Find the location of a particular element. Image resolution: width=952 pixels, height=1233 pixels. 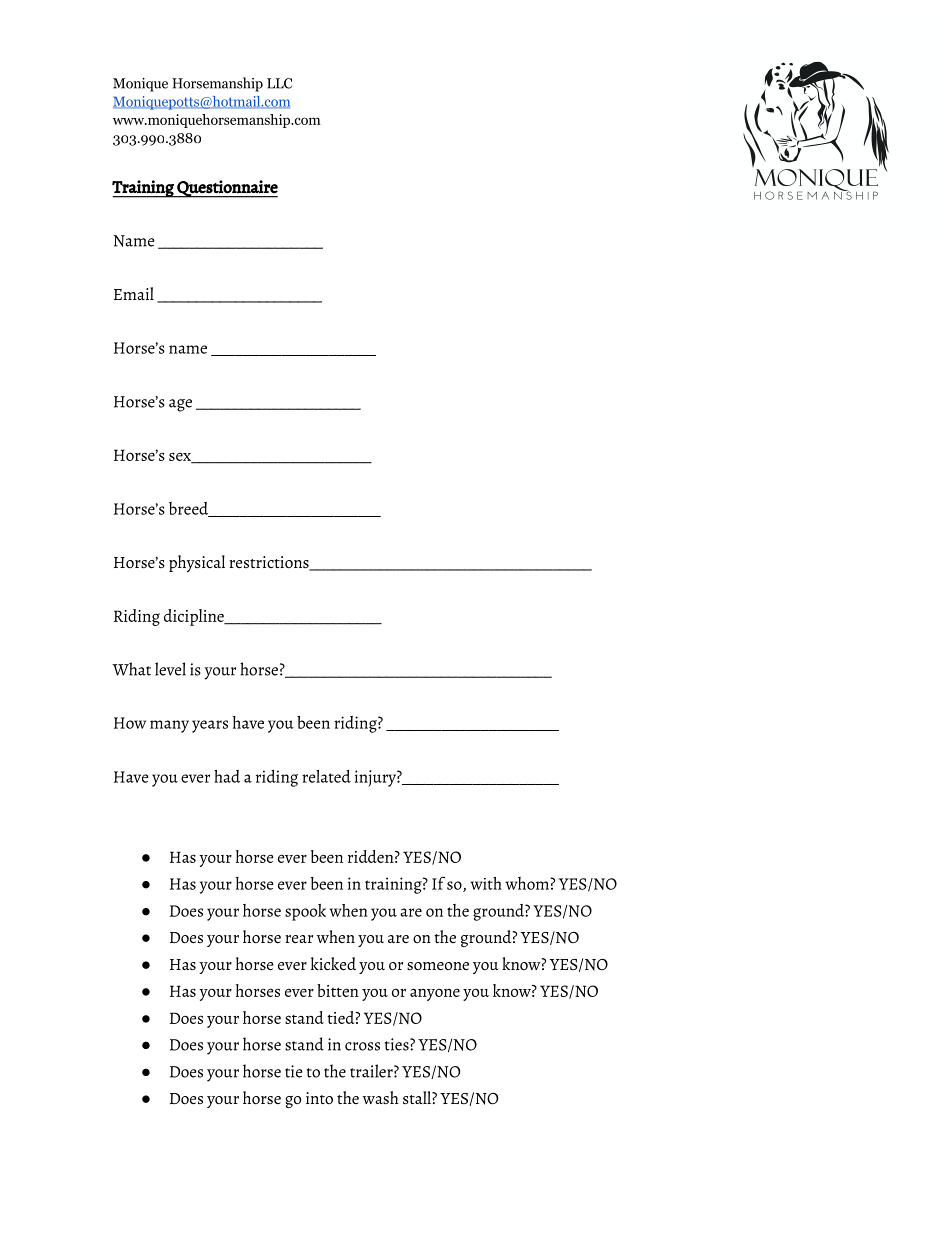

physical is located at coordinates (197, 563).
